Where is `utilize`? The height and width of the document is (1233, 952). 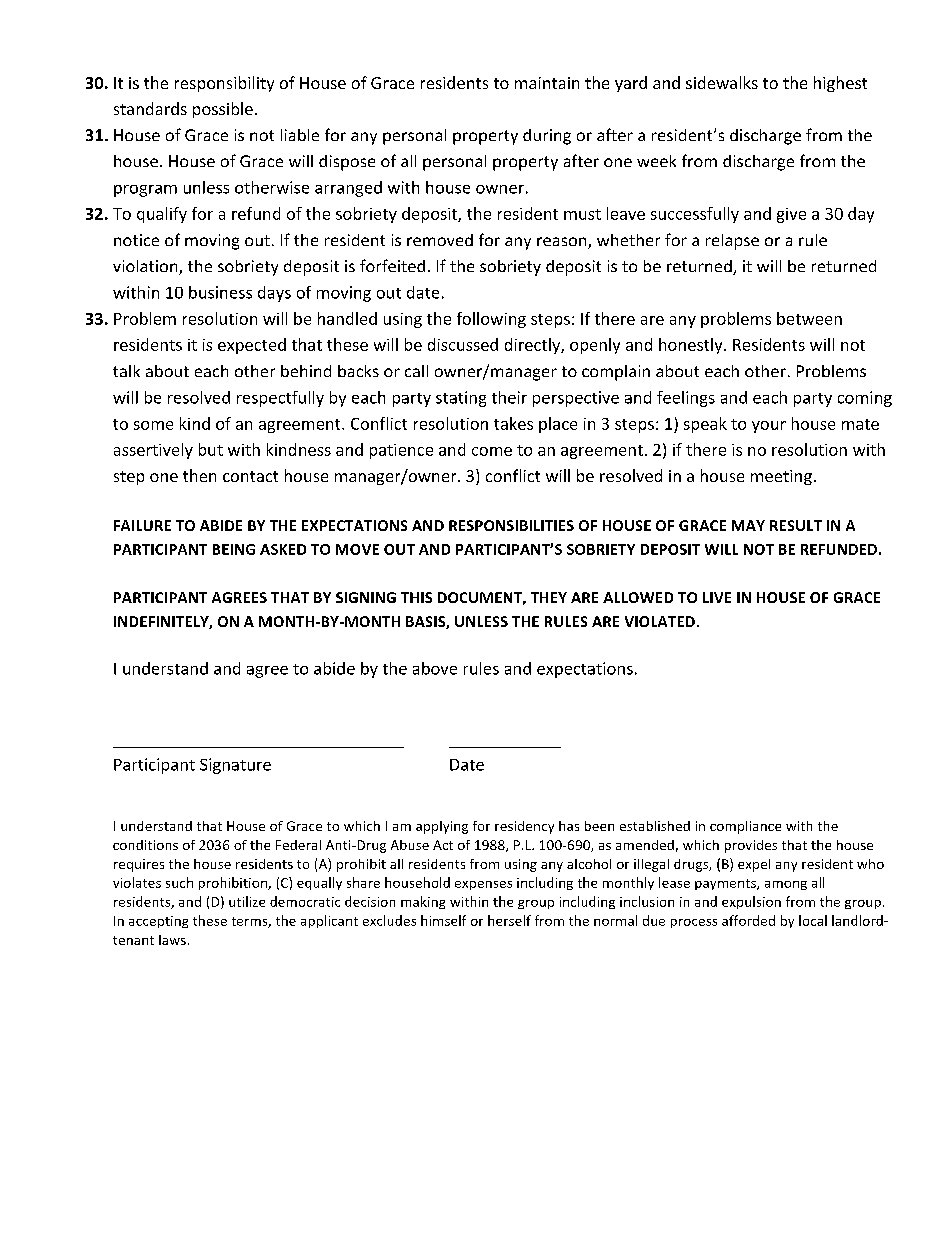
utilize is located at coordinates (247, 901).
